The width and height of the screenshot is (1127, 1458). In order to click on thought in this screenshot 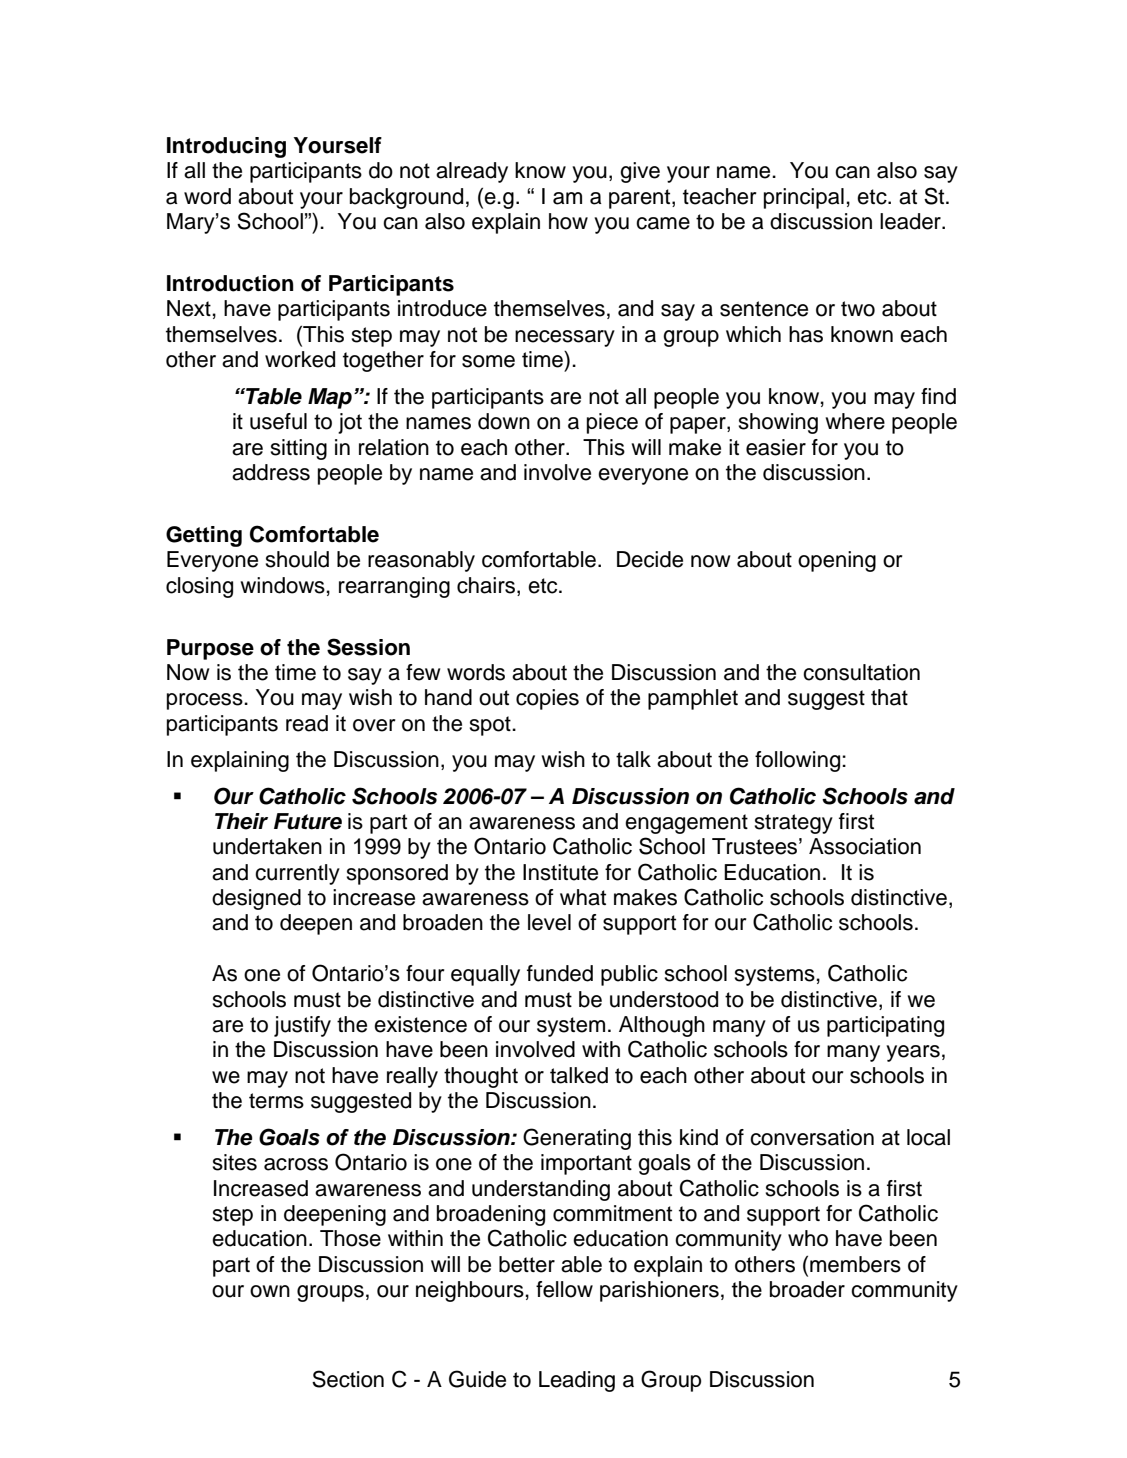, I will do `click(481, 1077)`.
